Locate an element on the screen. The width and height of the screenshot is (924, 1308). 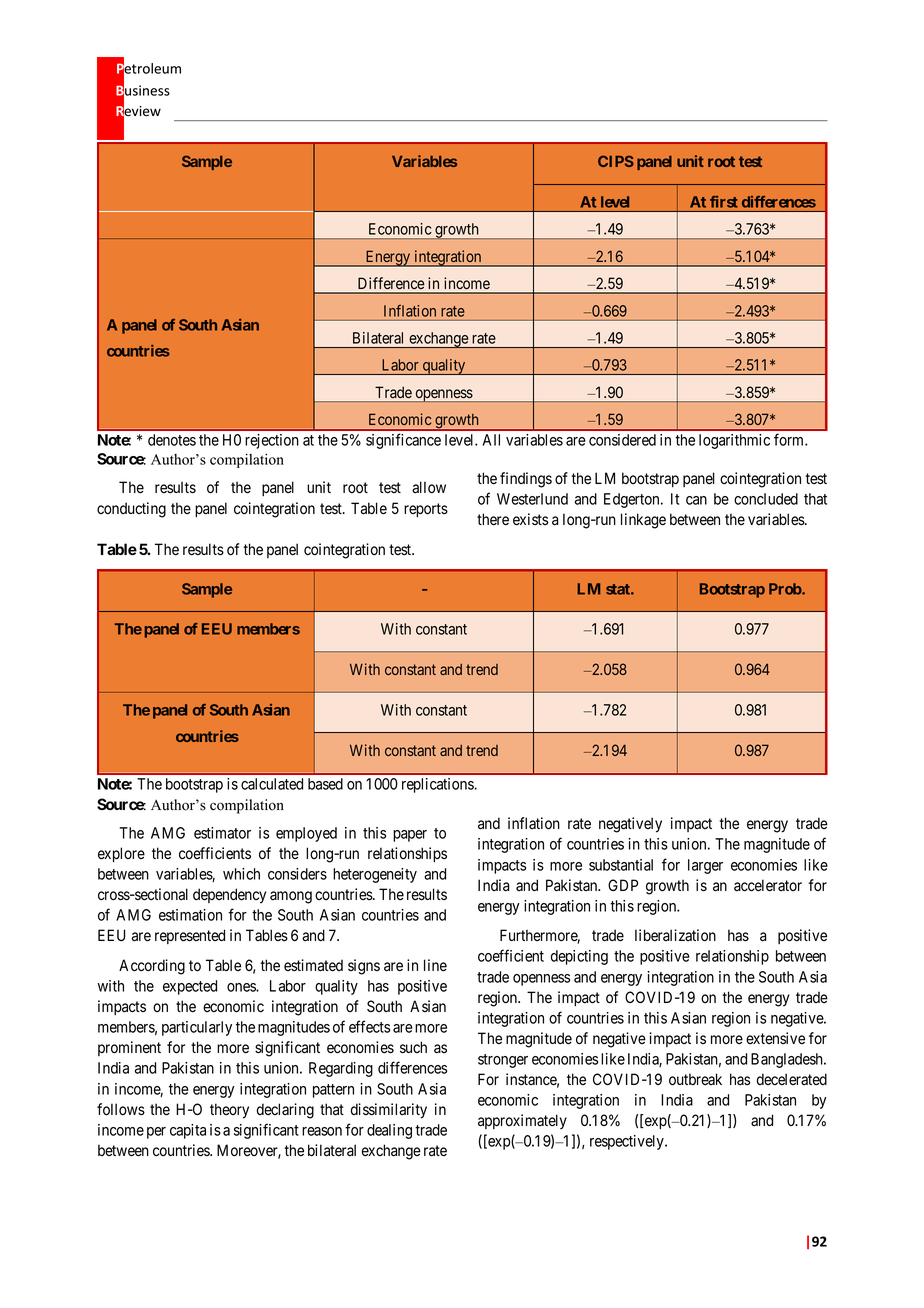
rejection is located at coordinates (272, 441).
